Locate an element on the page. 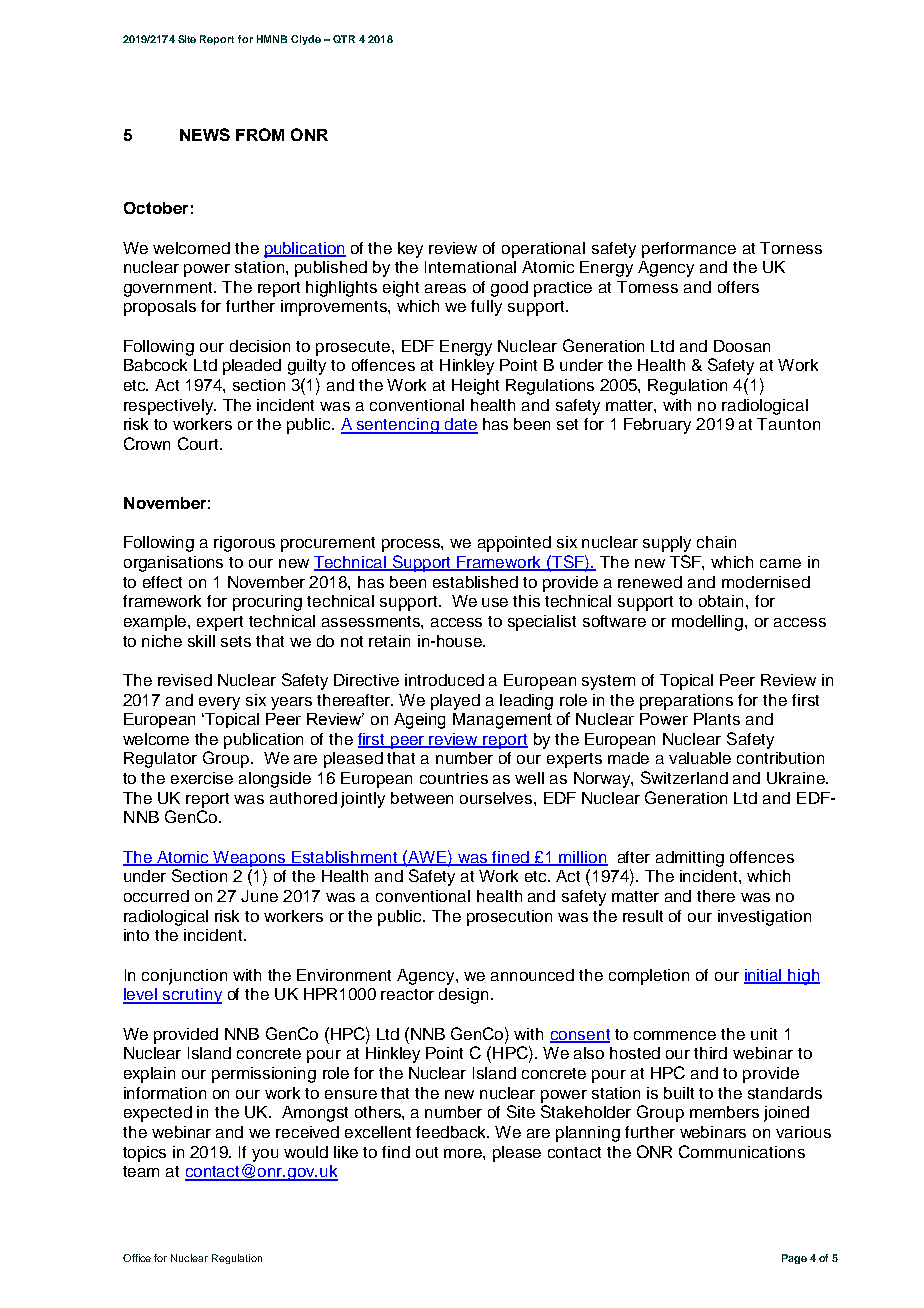  introduced is located at coordinates (444, 680).
